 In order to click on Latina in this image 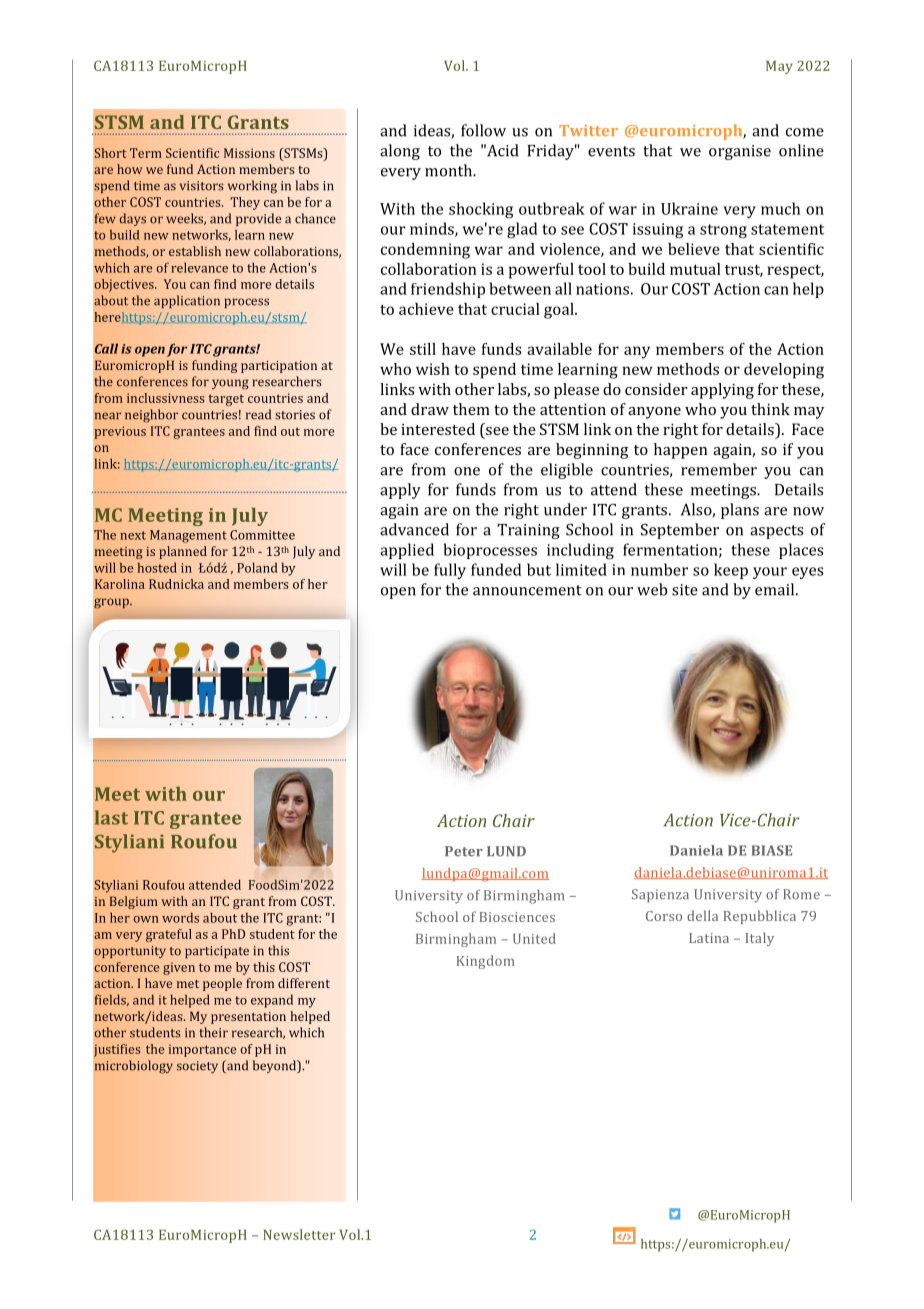, I will do `click(709, 938)`.
